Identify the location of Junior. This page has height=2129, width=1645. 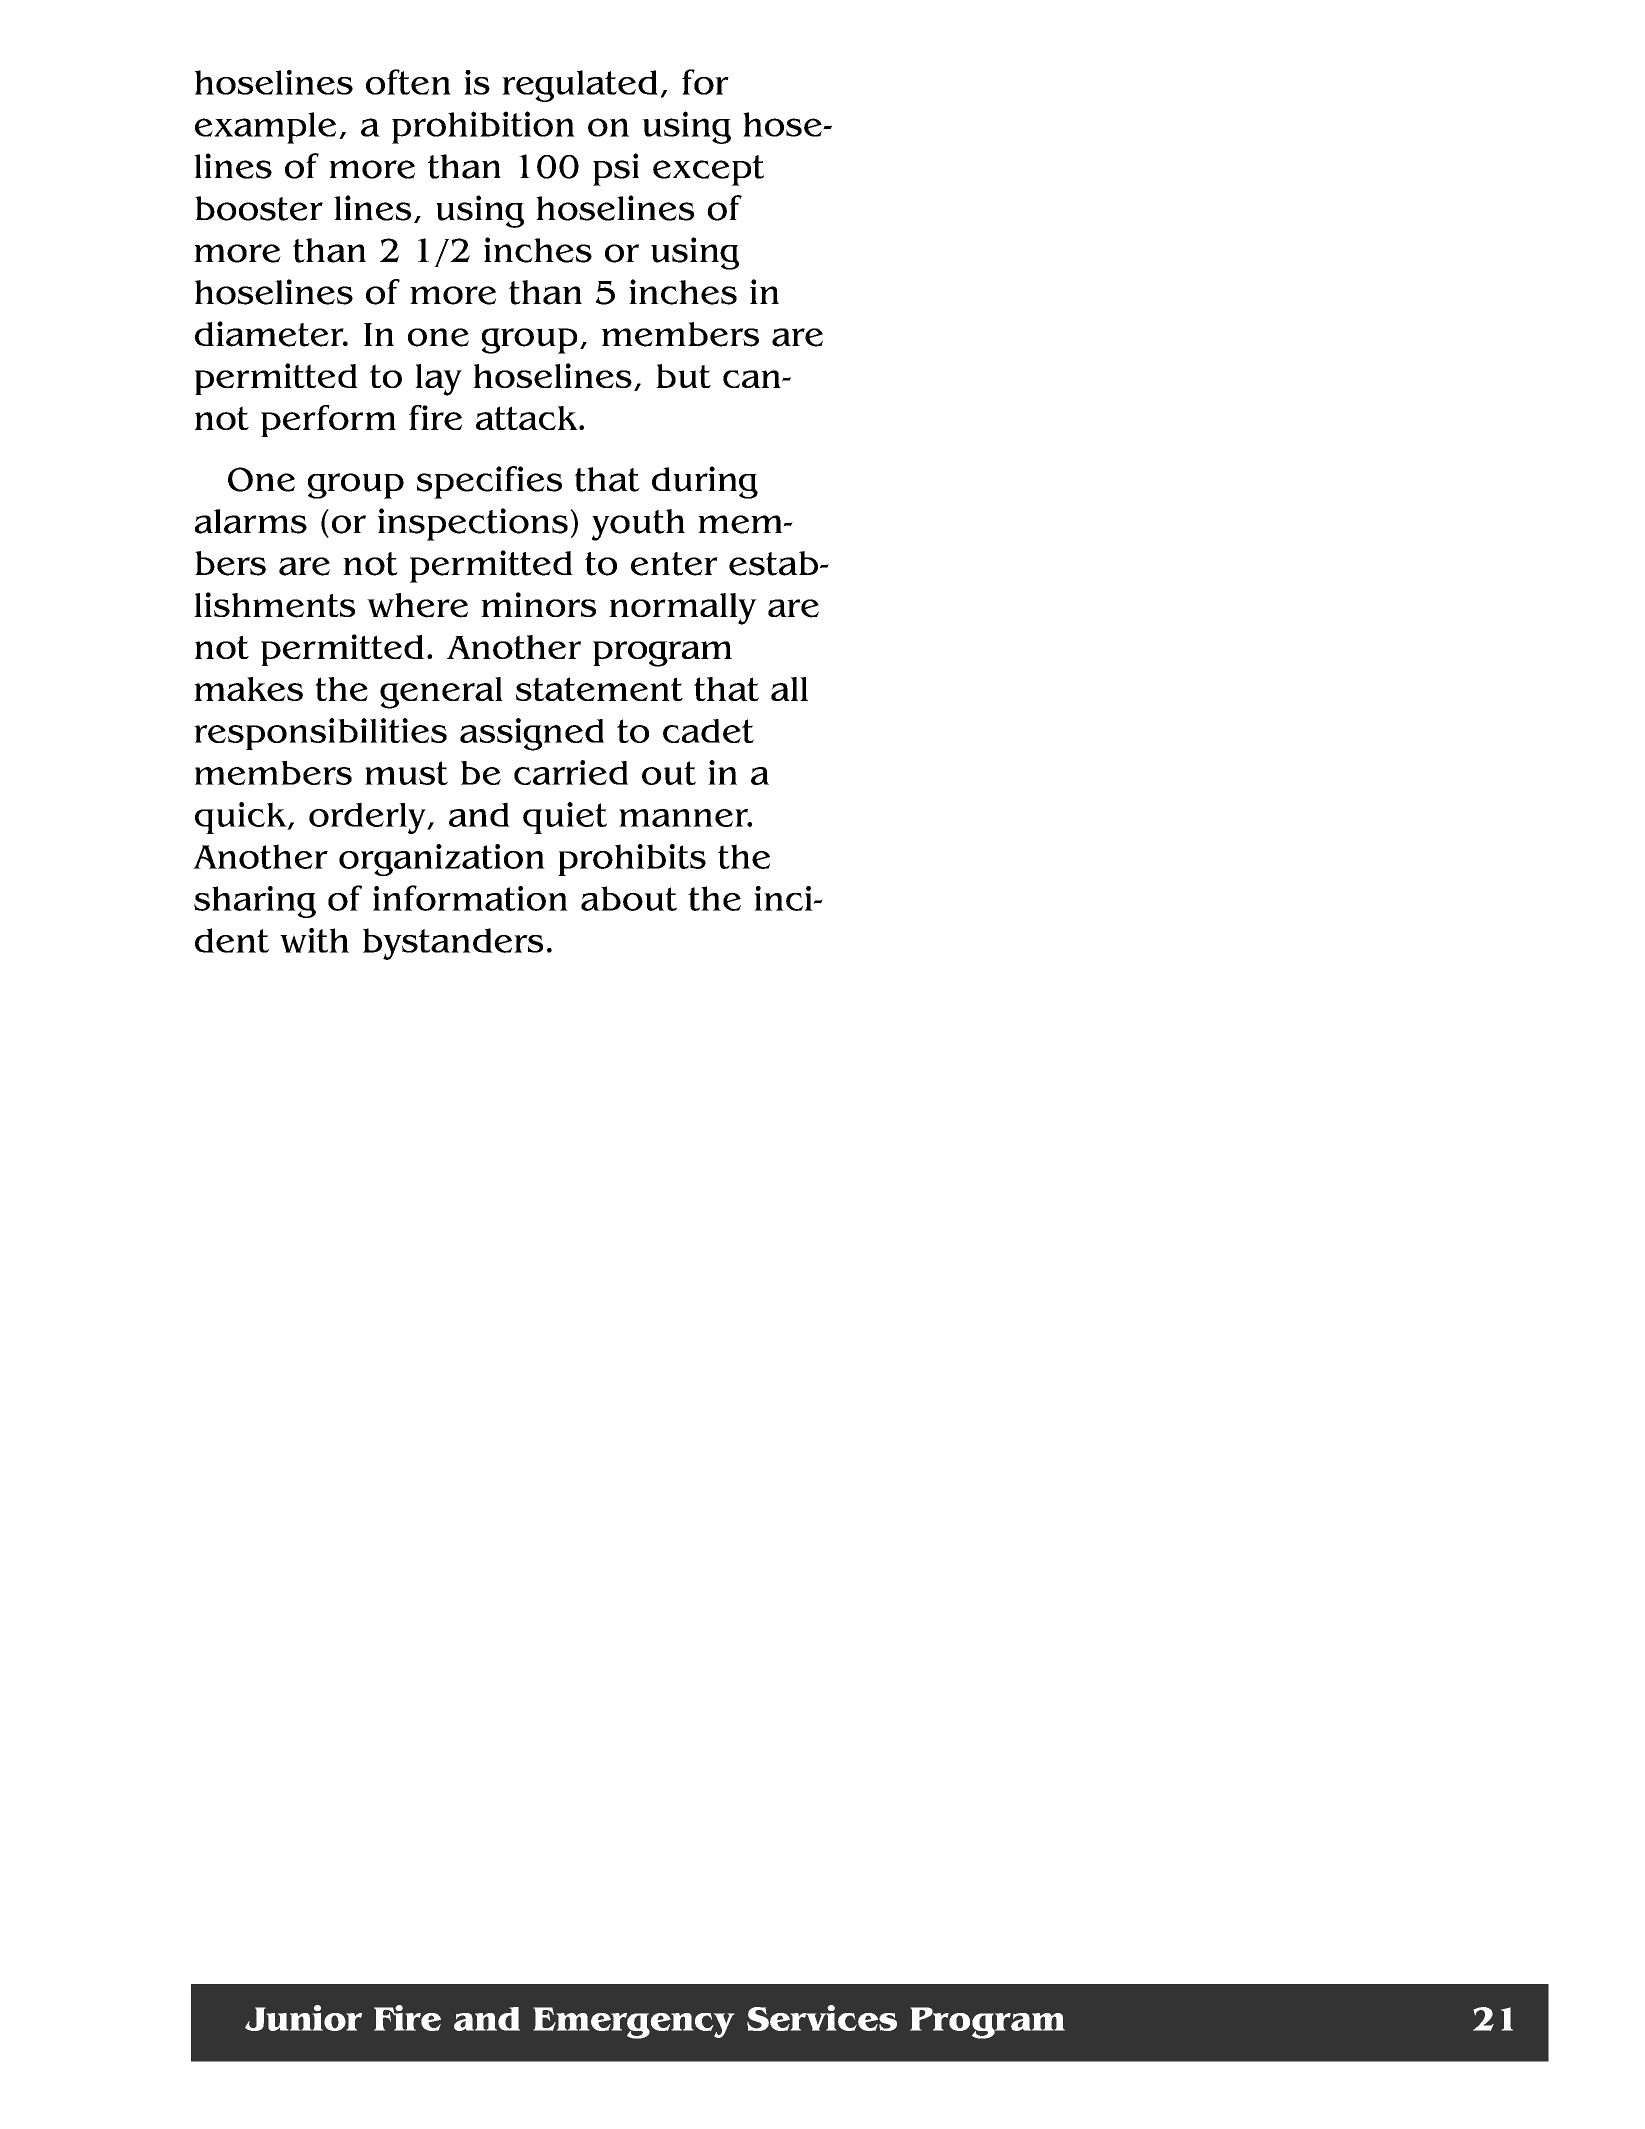
(303, 2018).
